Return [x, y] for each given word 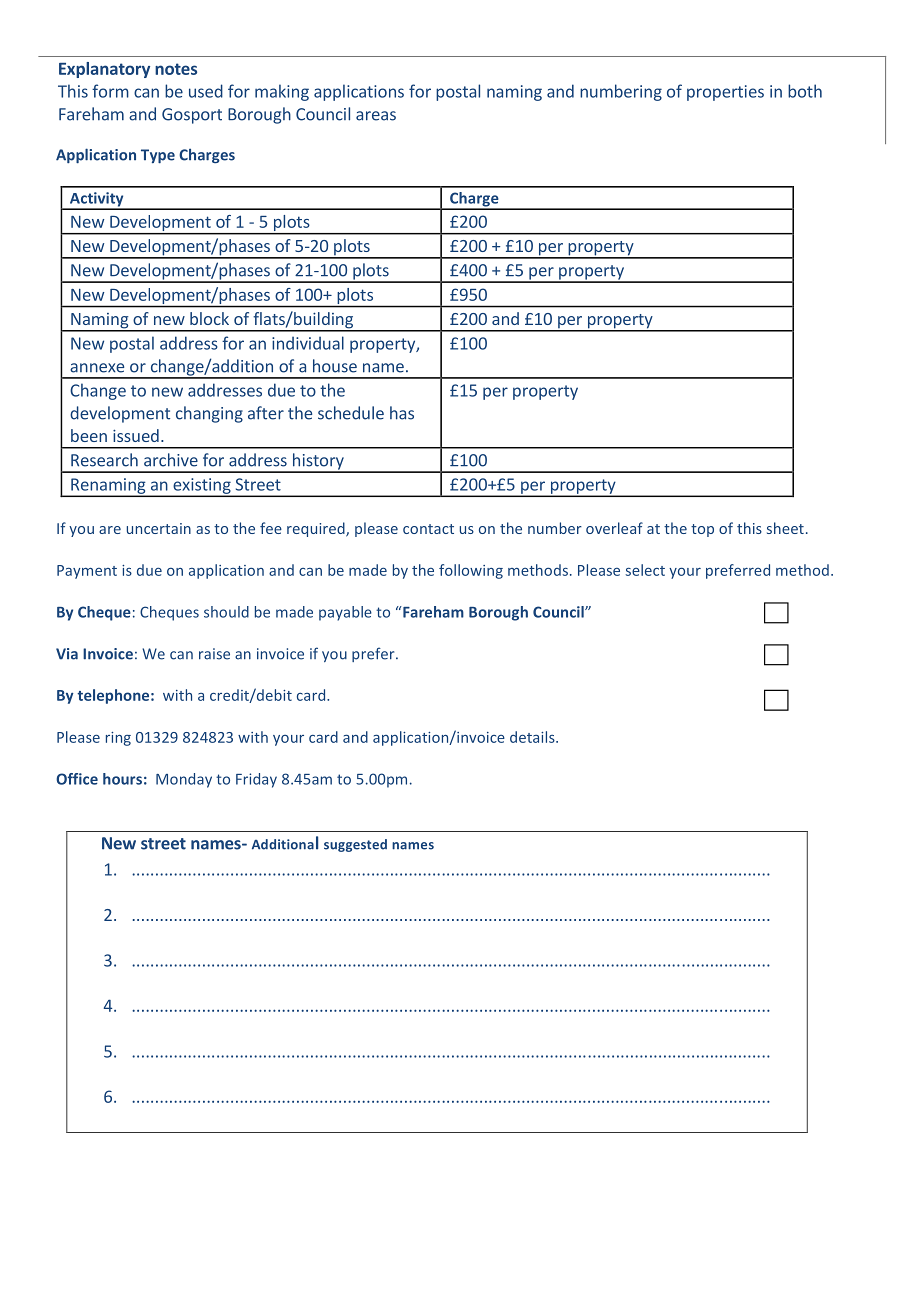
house [335, 366]
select [645, 570]
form [110, 91]
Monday [184, 780]
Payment [87, 572]
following [471, 571]
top [702, 530]
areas [376, 116]
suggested [355, 845]
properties [725, 93]
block [209, 318]
